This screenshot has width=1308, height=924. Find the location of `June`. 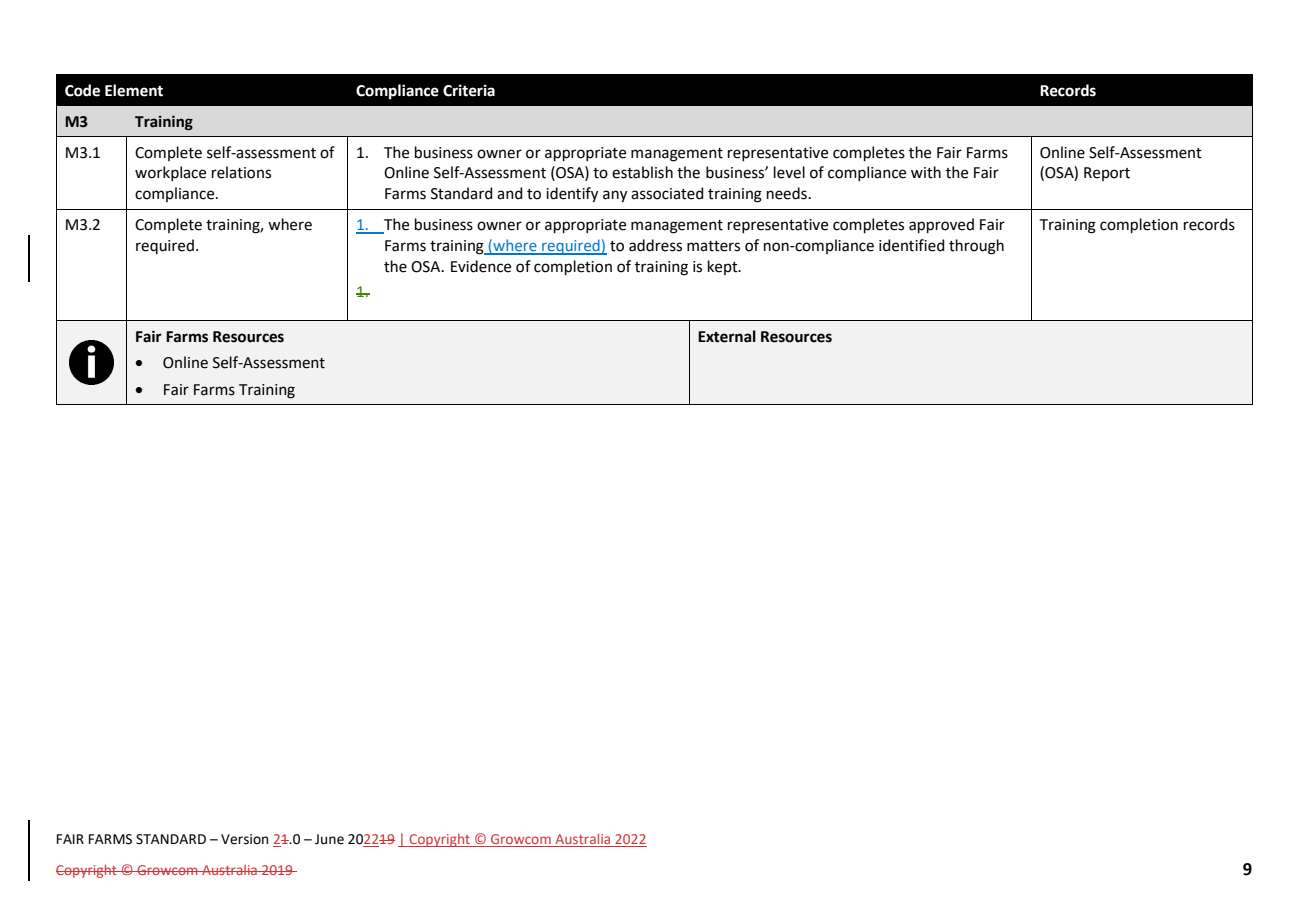

June is located at coordinates (329, 839).
